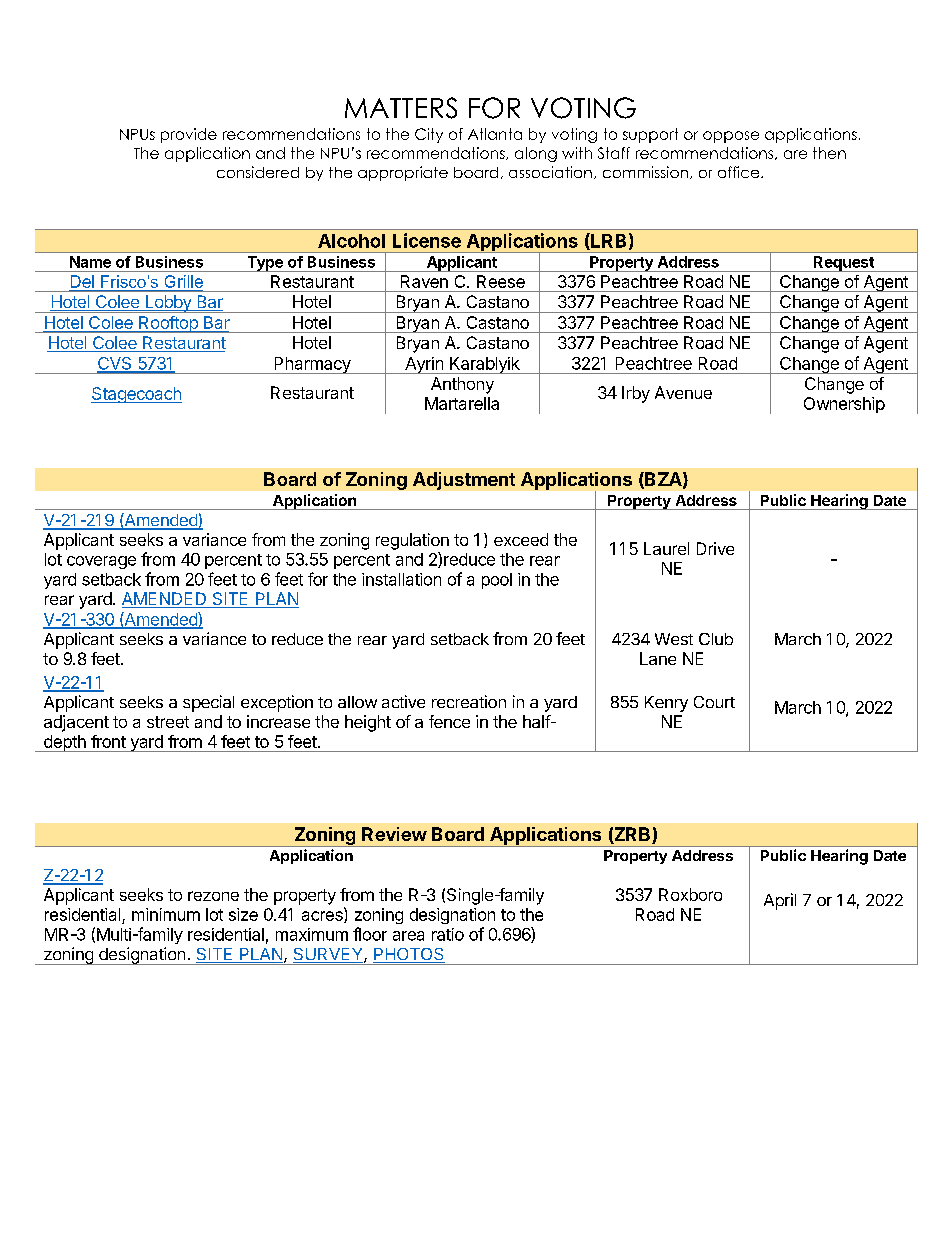  I want to click on special, so click(208, 703).
